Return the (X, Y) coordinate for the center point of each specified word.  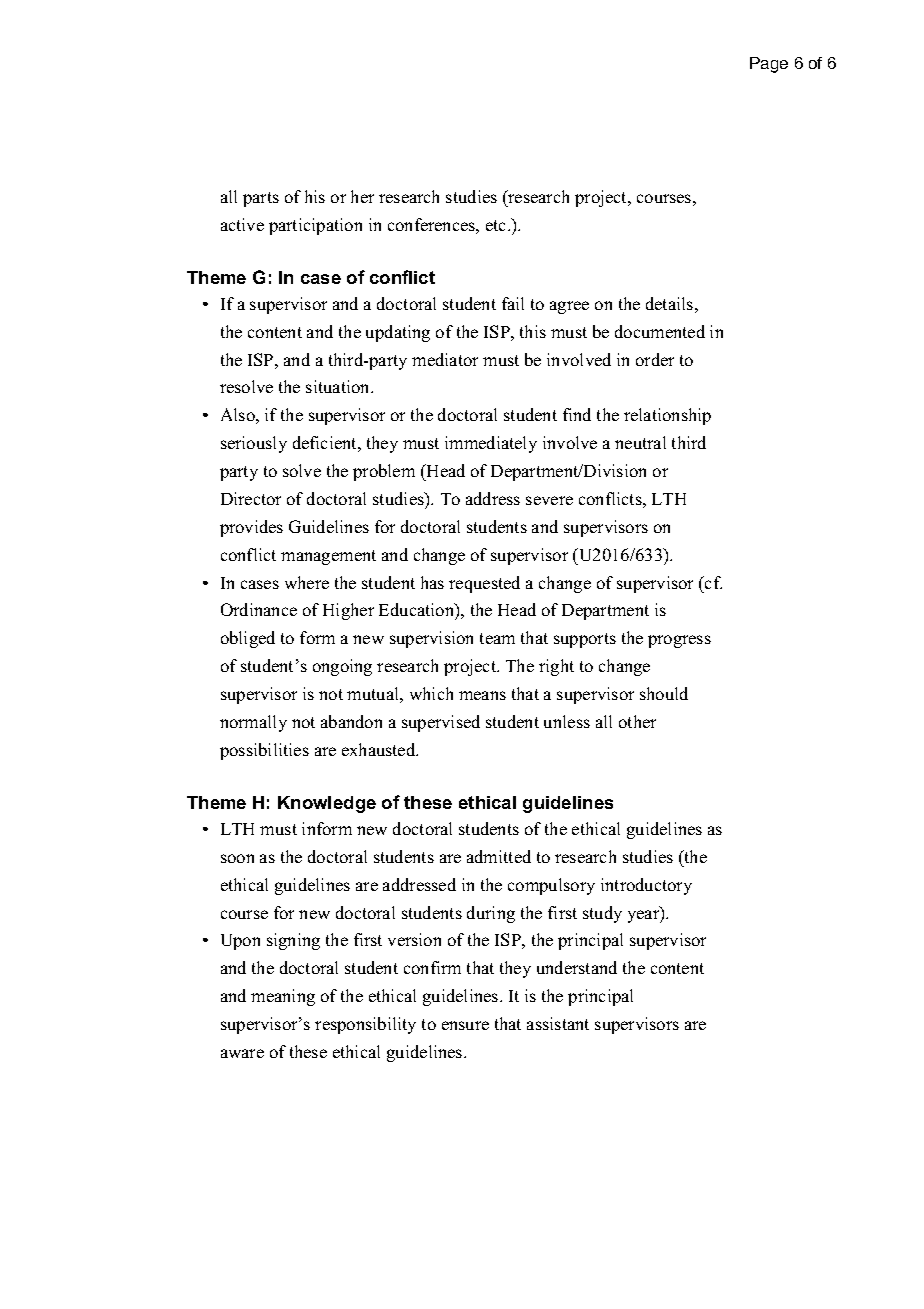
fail (513, 303)
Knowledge (327, 804)
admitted (499, 856)
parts (261, 199)
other (637, 721)
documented (660, 331)
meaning (283, 997)
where (307, 582)
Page (769, 65)
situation (339, 386)
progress (679, 641)
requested (484, 584)
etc (497, 225)
